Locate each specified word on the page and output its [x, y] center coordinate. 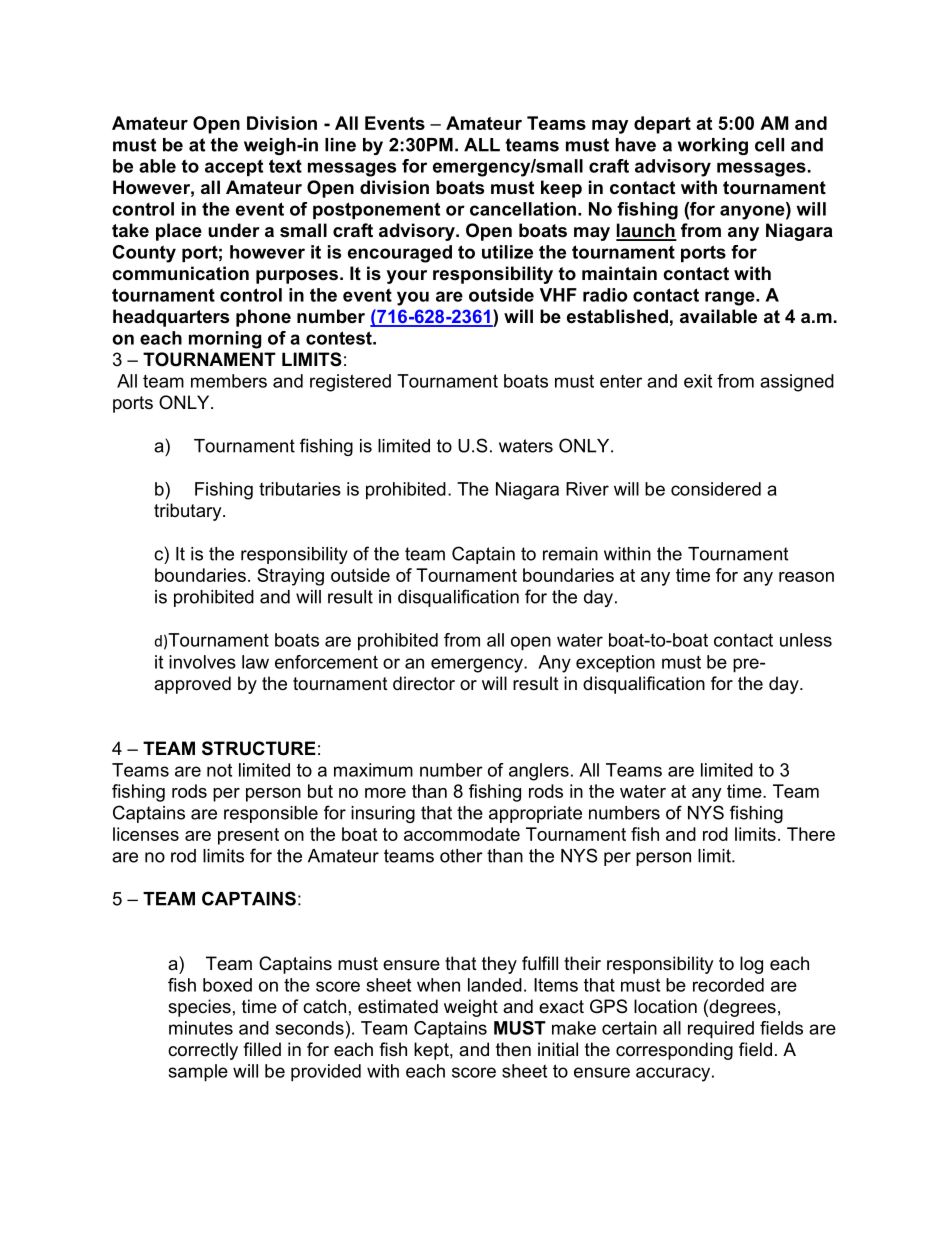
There [811, 834]
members [229, 381]
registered [350, 383]
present [248, 836]
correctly [203, 1051]
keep [561, 189]
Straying [290, 577]
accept [234, 168]
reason [806, 577]
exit [698, 381]
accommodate [462, 834]
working [713, 146]
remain [570, 554]
